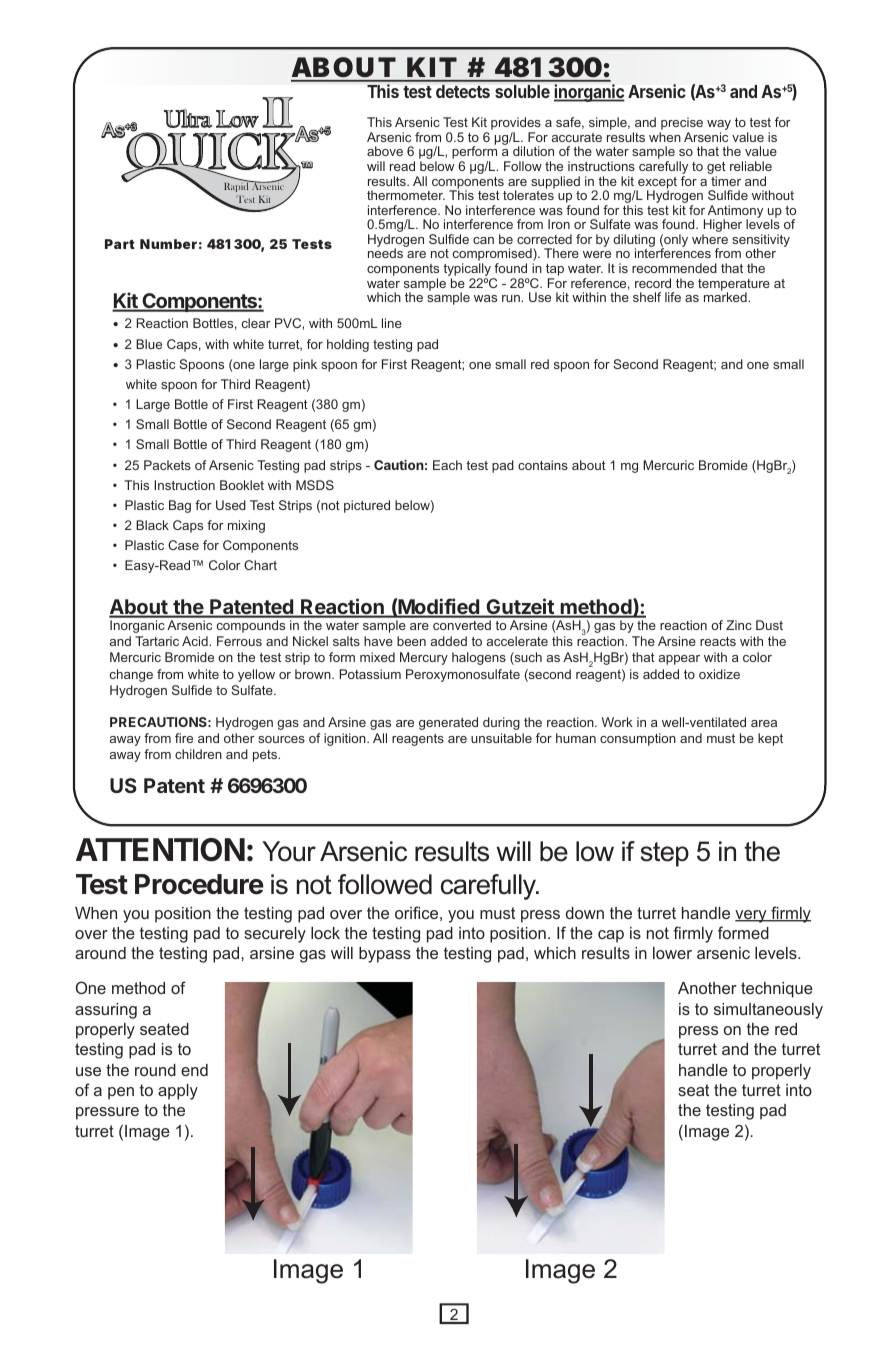  Describe the element at coordinates (183, 545) in the screenshot. I see `Case` at that location.
